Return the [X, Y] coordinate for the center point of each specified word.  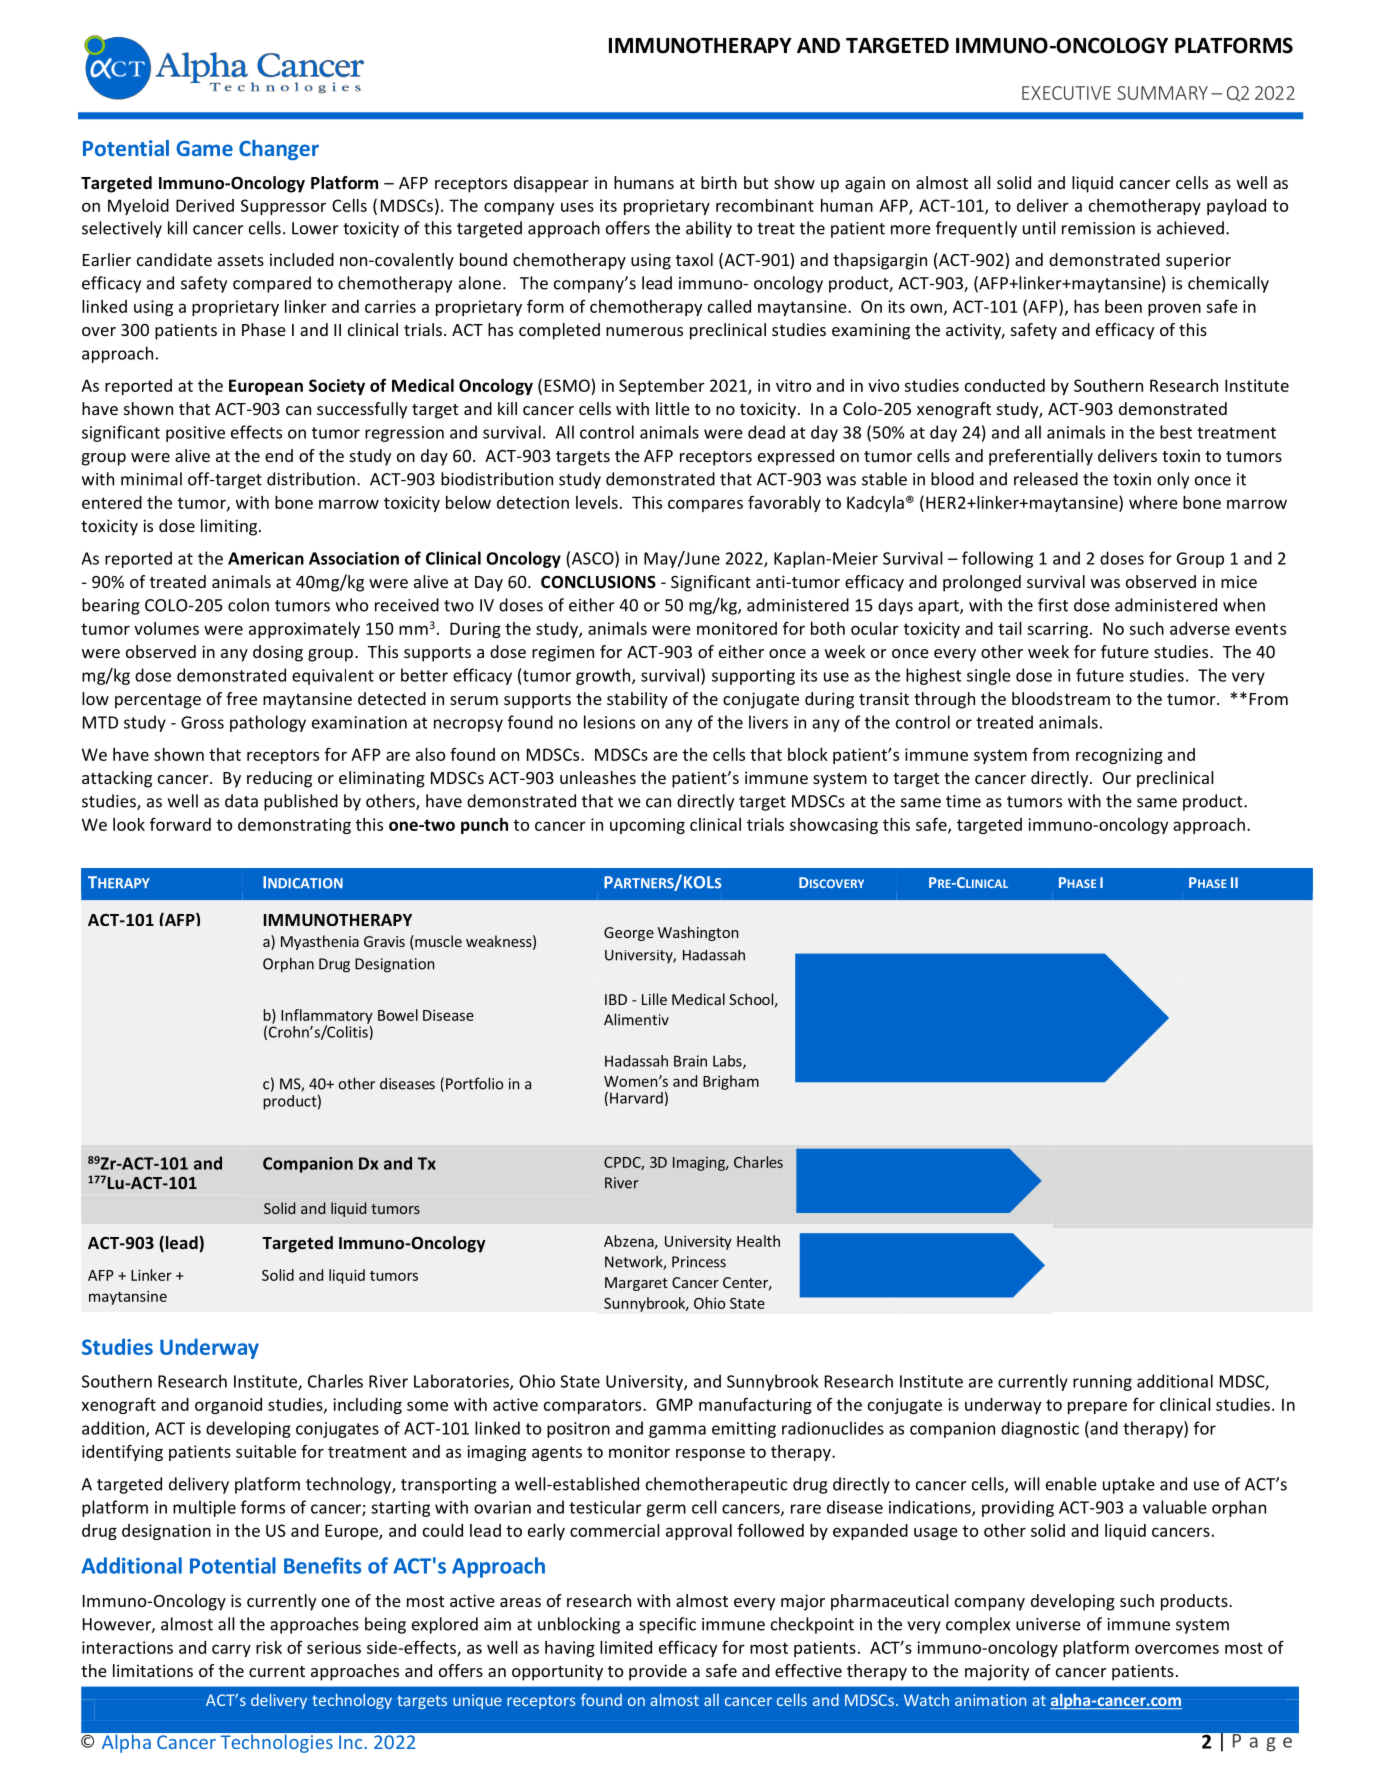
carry [231, 1650]
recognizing [1119, 756]
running [1102, 1383]
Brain [690, 1061]
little [673, 408]
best [1176, 432]
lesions [609, 722]
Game [204, 148]
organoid [228, 1406]
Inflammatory [327, 1017]
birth [719, 182]
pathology [268, 723]
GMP [674, 1404]
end [279, 455]
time [963, 801]
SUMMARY [1162, 93]
